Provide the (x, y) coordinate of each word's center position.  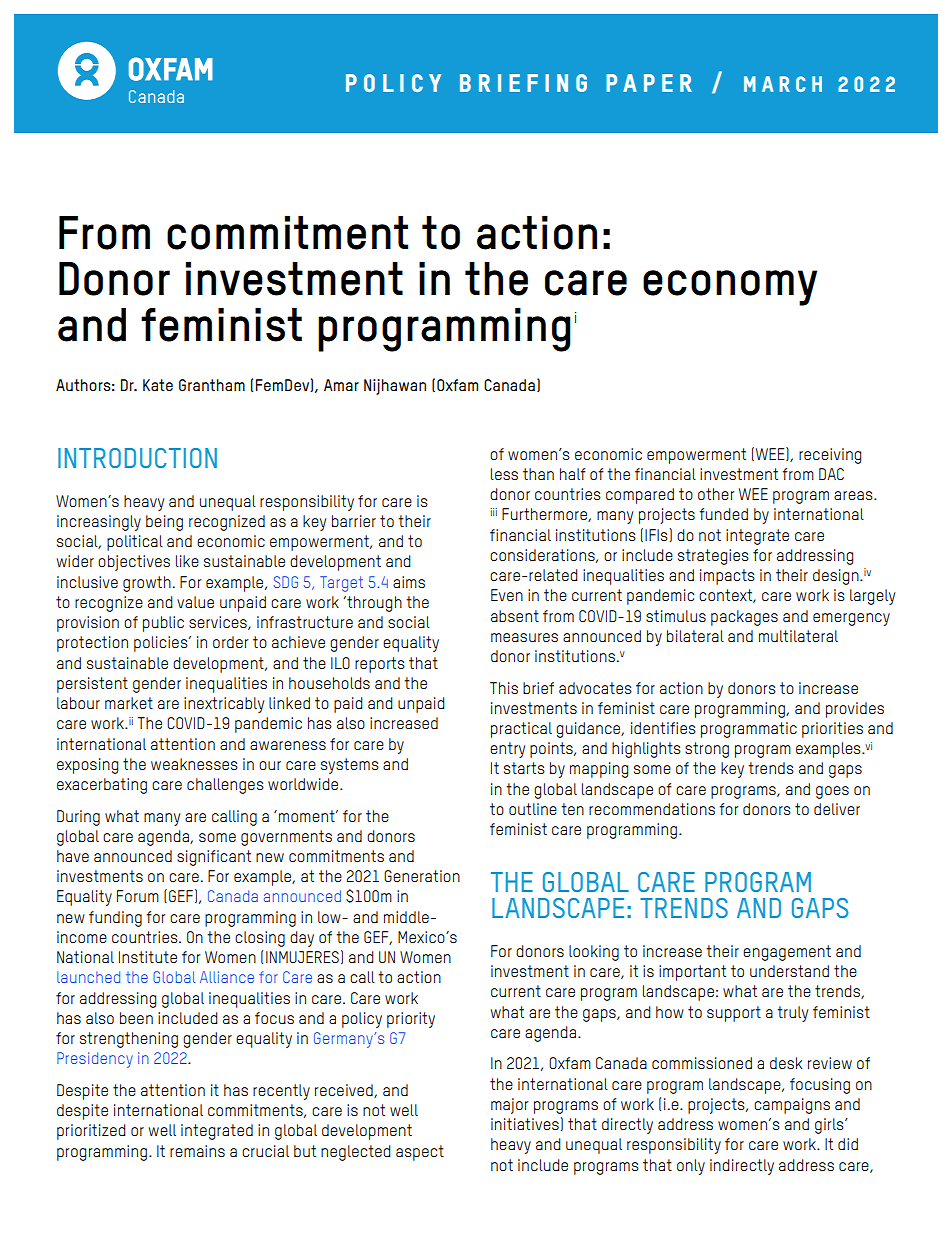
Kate (158, 385)
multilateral (798, 636)
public (163, 624)
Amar (341, 385)
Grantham (212, 385)
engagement (787, 953)
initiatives (526, 1123)
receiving (830, 456)
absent (515, 616)
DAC (831, 474)
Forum (138, 896)
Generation (422, 876)
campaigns (792, 1106)
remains (197, 1151)
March (783, 84)
